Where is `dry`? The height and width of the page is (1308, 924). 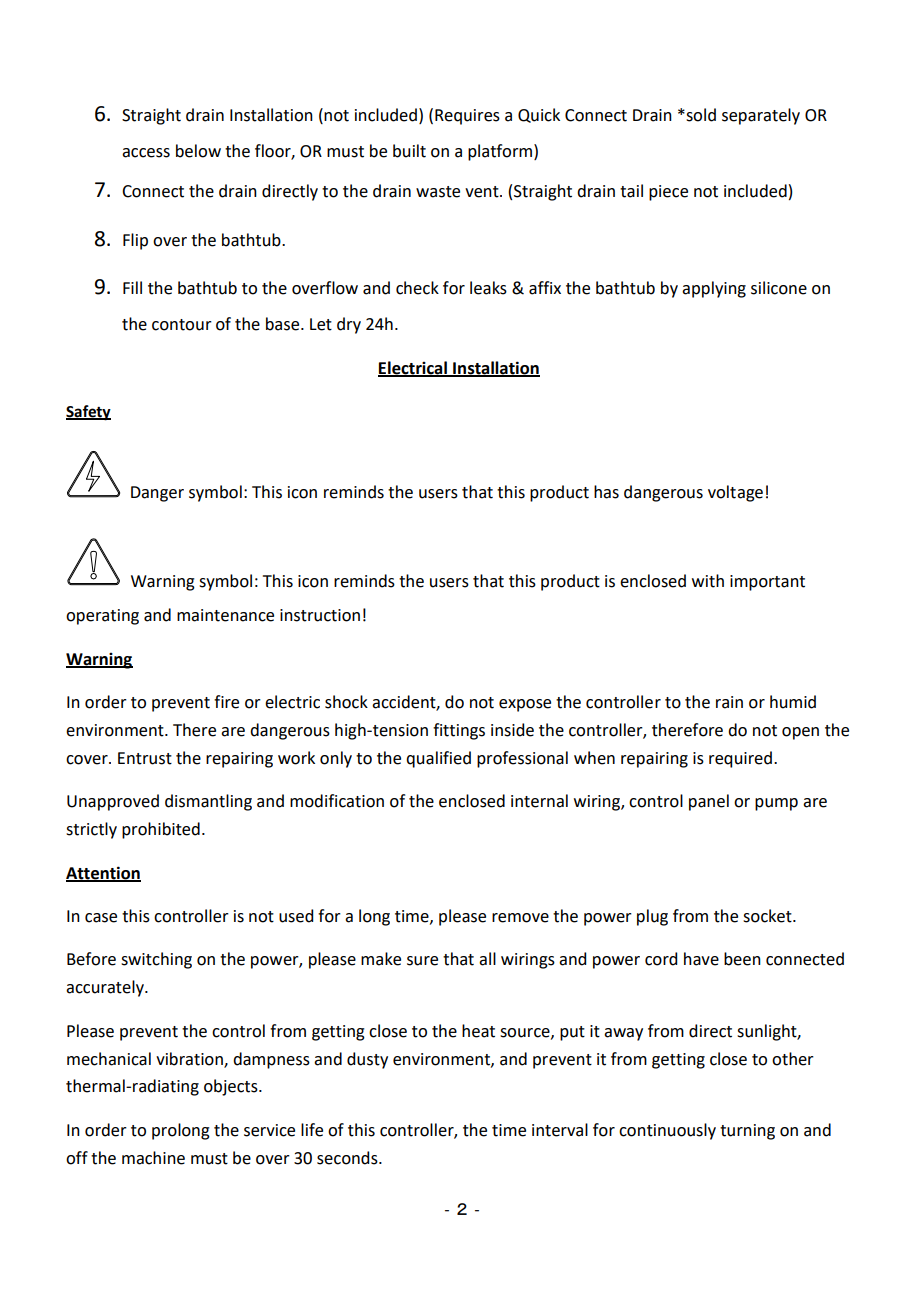 dry is located at coordinates (349, 325).
